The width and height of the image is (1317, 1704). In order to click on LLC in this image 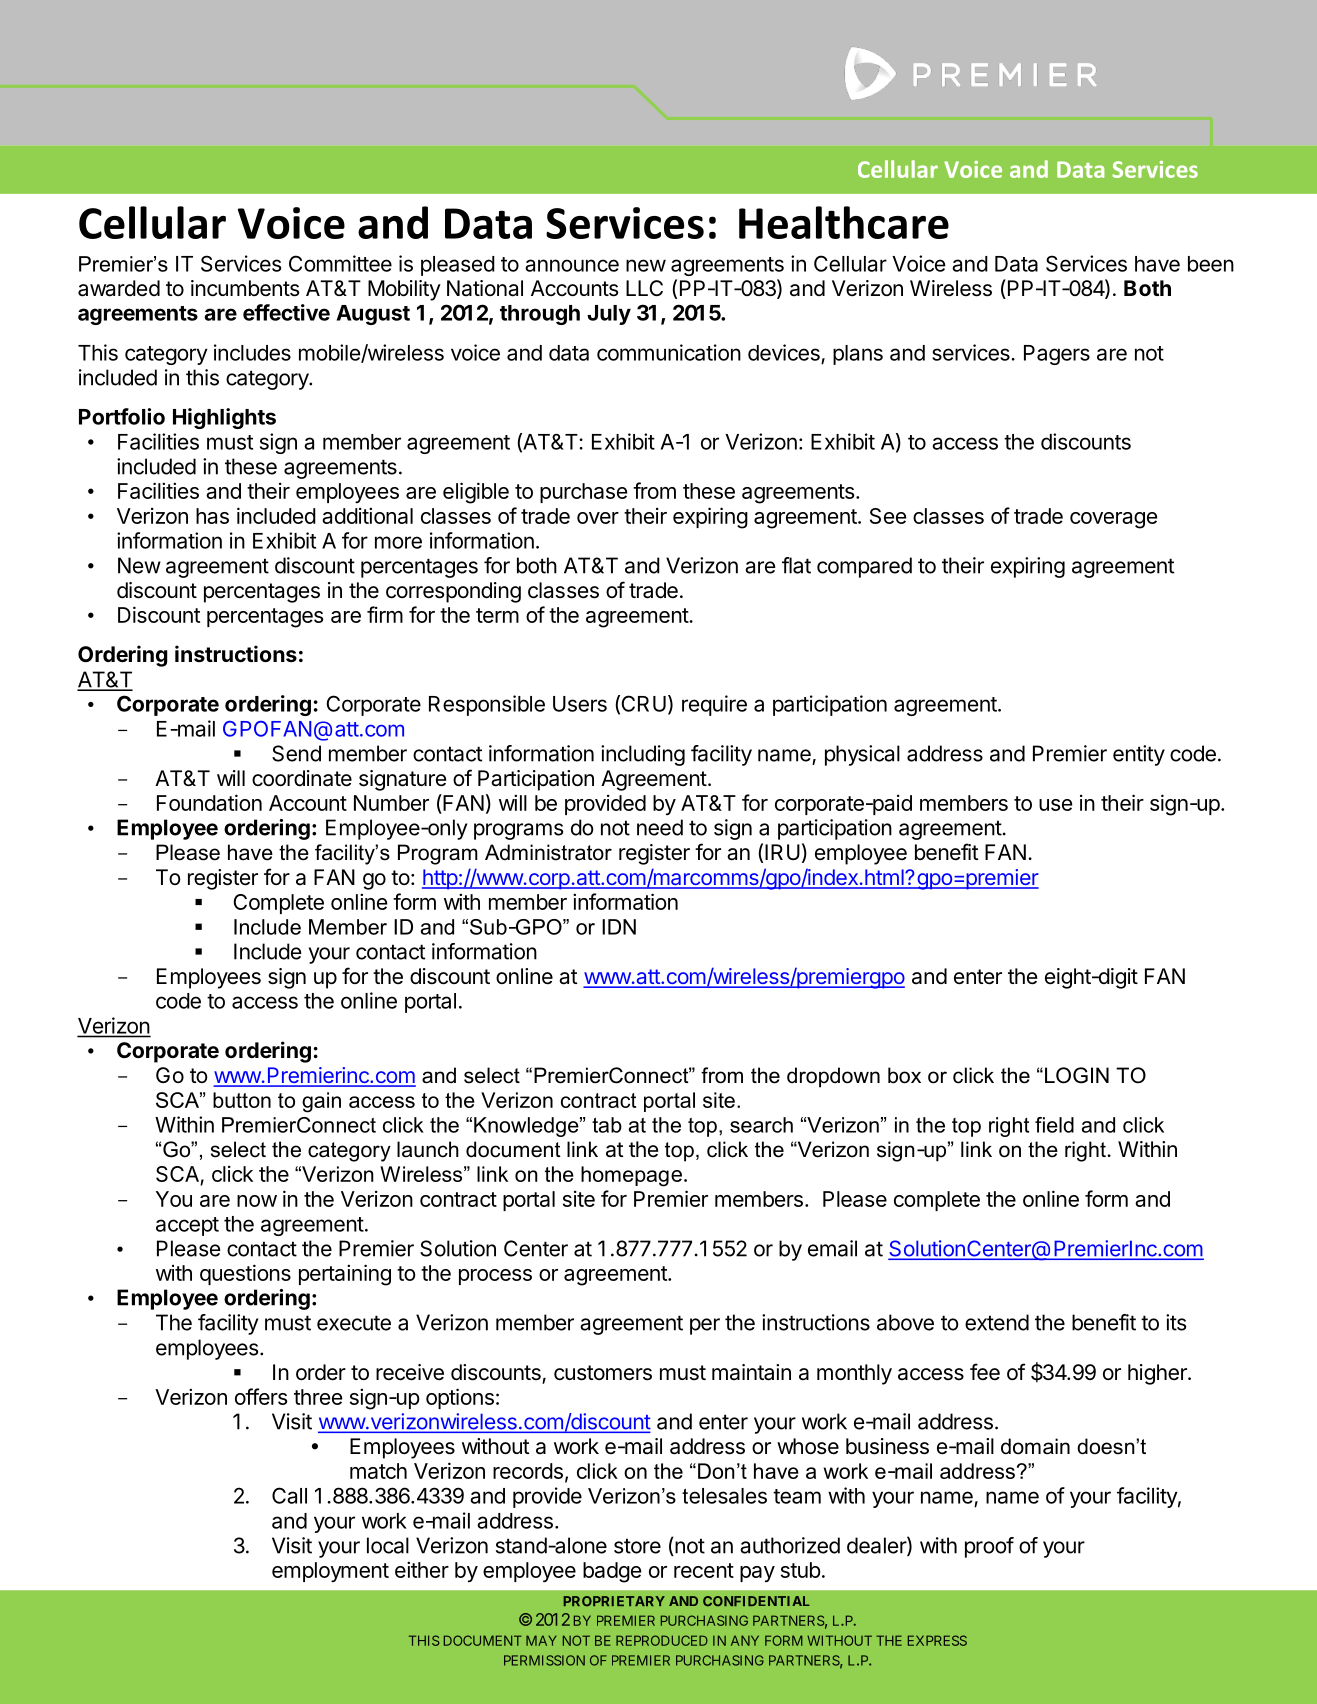, I will do `click(644, 288)`.
